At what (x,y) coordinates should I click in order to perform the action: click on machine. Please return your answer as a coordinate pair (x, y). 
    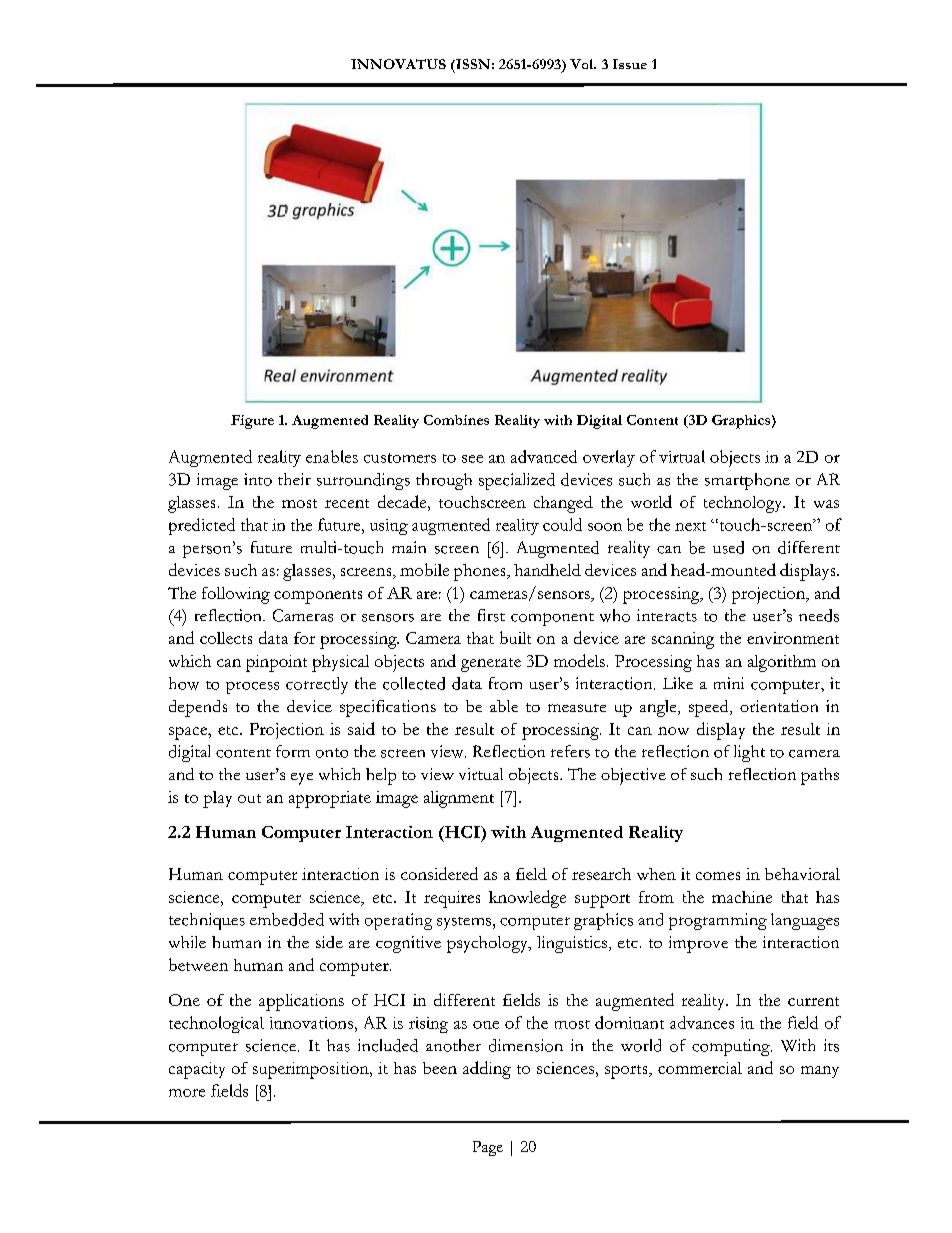
    Looking at the image, I should click on (742, 897).
